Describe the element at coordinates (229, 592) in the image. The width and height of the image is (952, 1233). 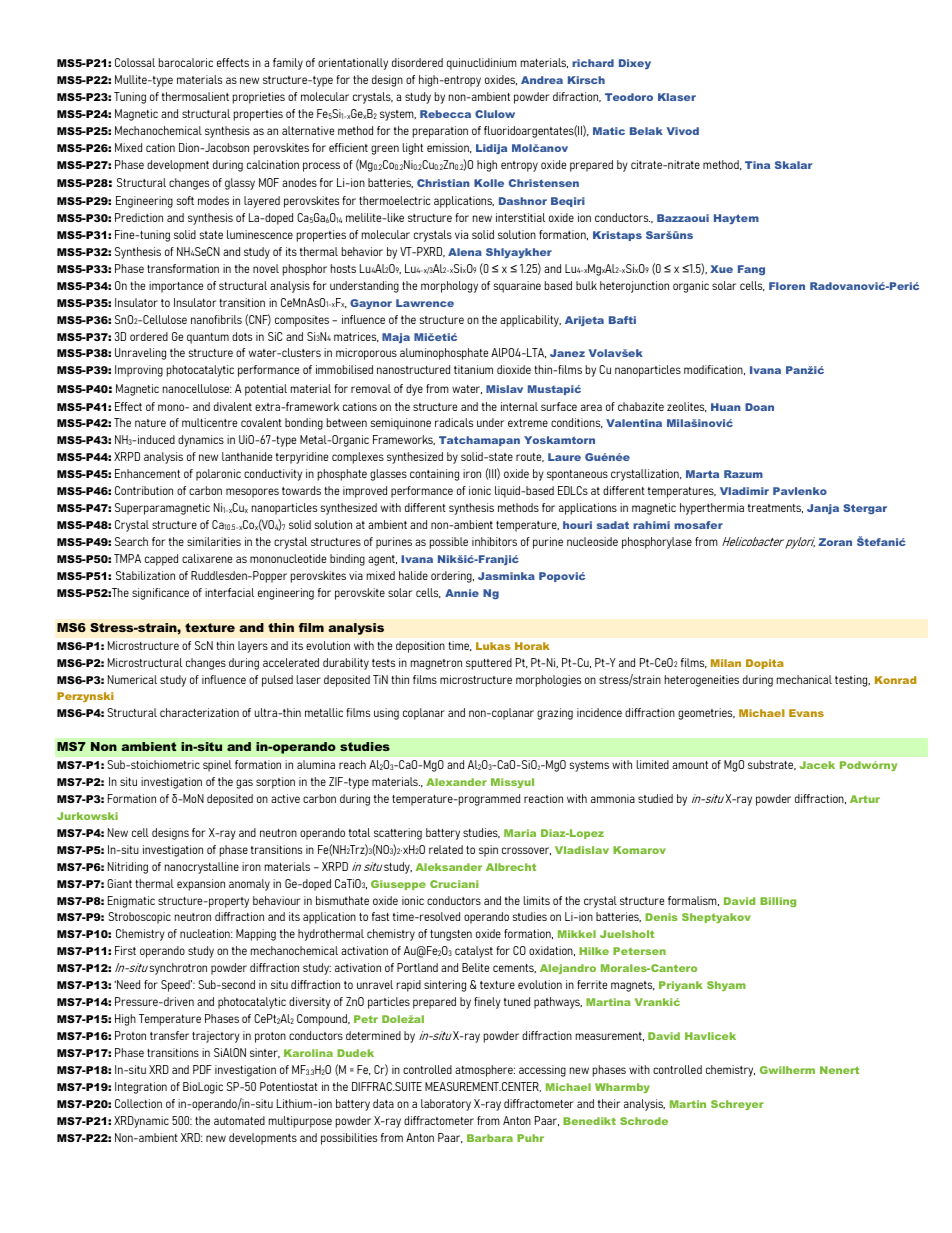
I see `interfacial` at that location.
